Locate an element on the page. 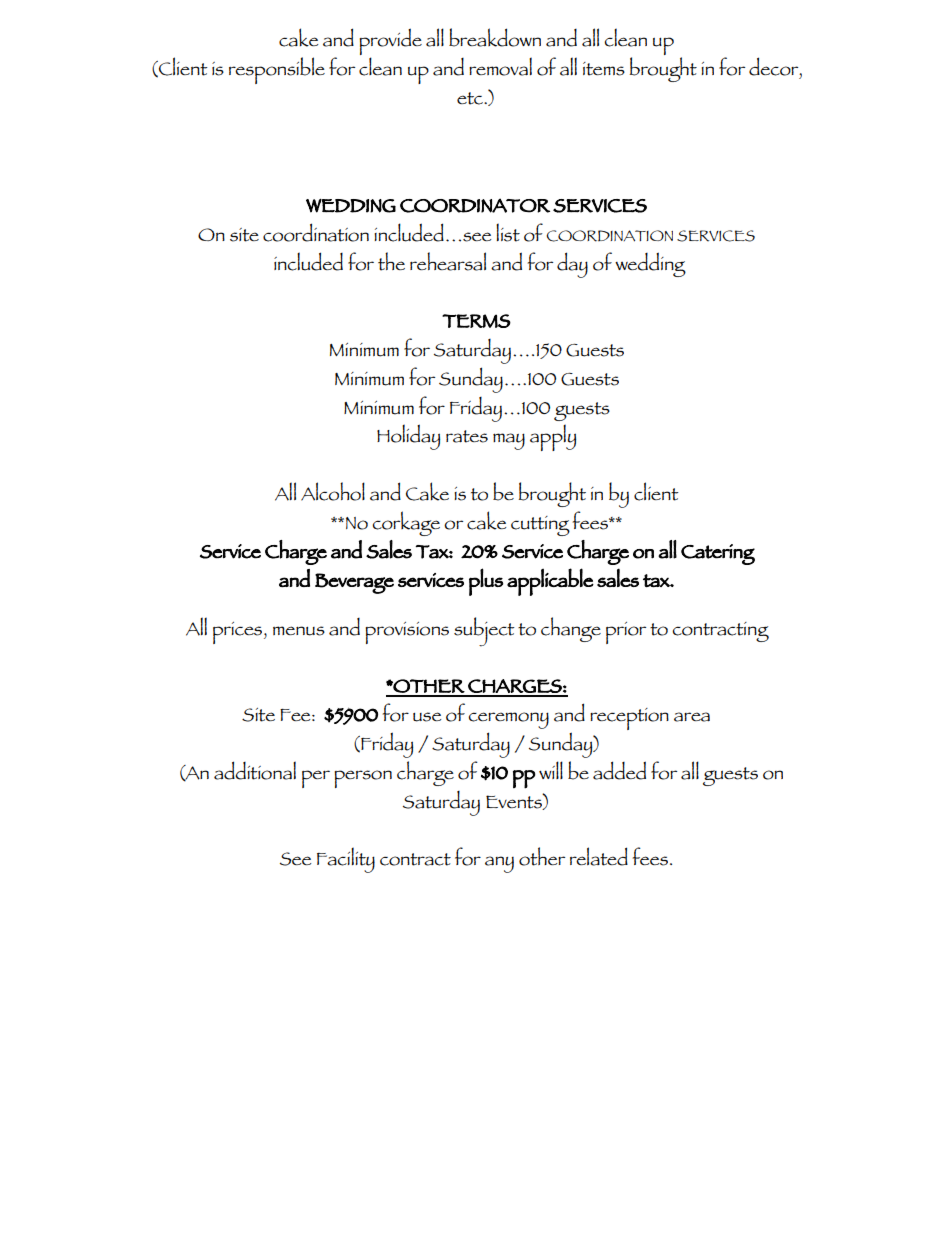 This image has height=1233, width=952. area is located at coordinates (692, 717).
